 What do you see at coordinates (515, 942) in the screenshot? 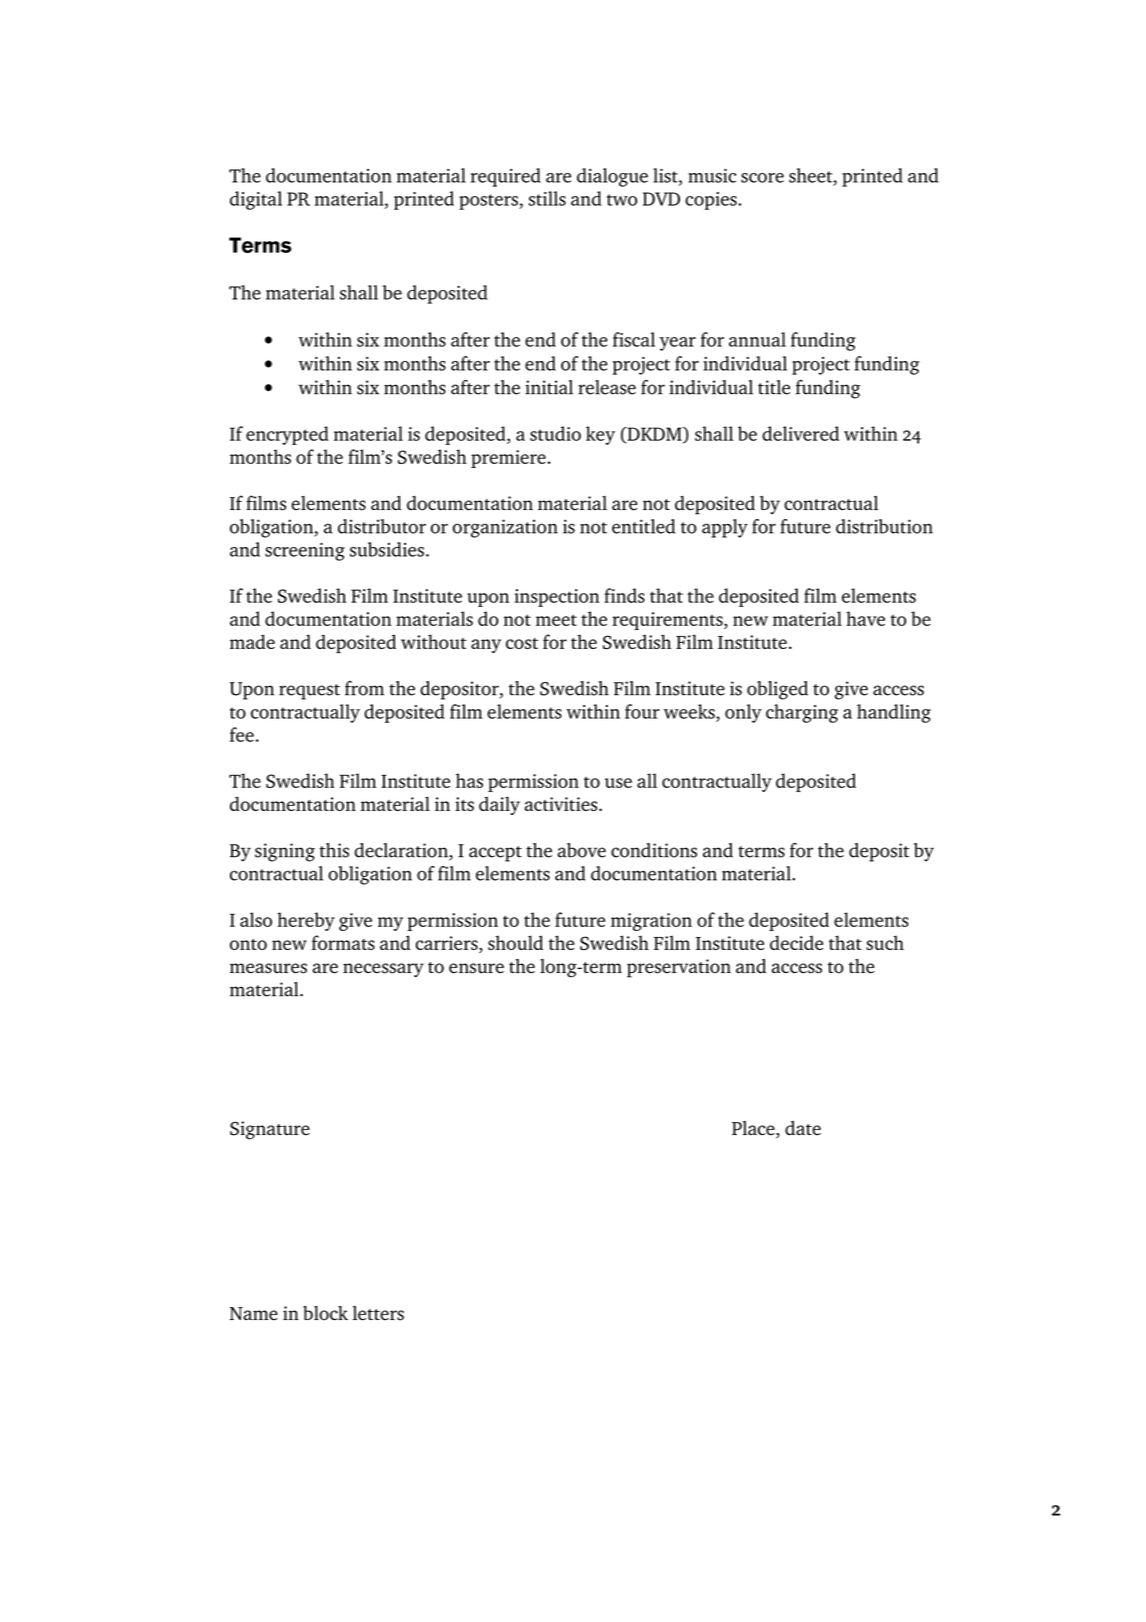
I see `should` at bounding box center [515, 942].
